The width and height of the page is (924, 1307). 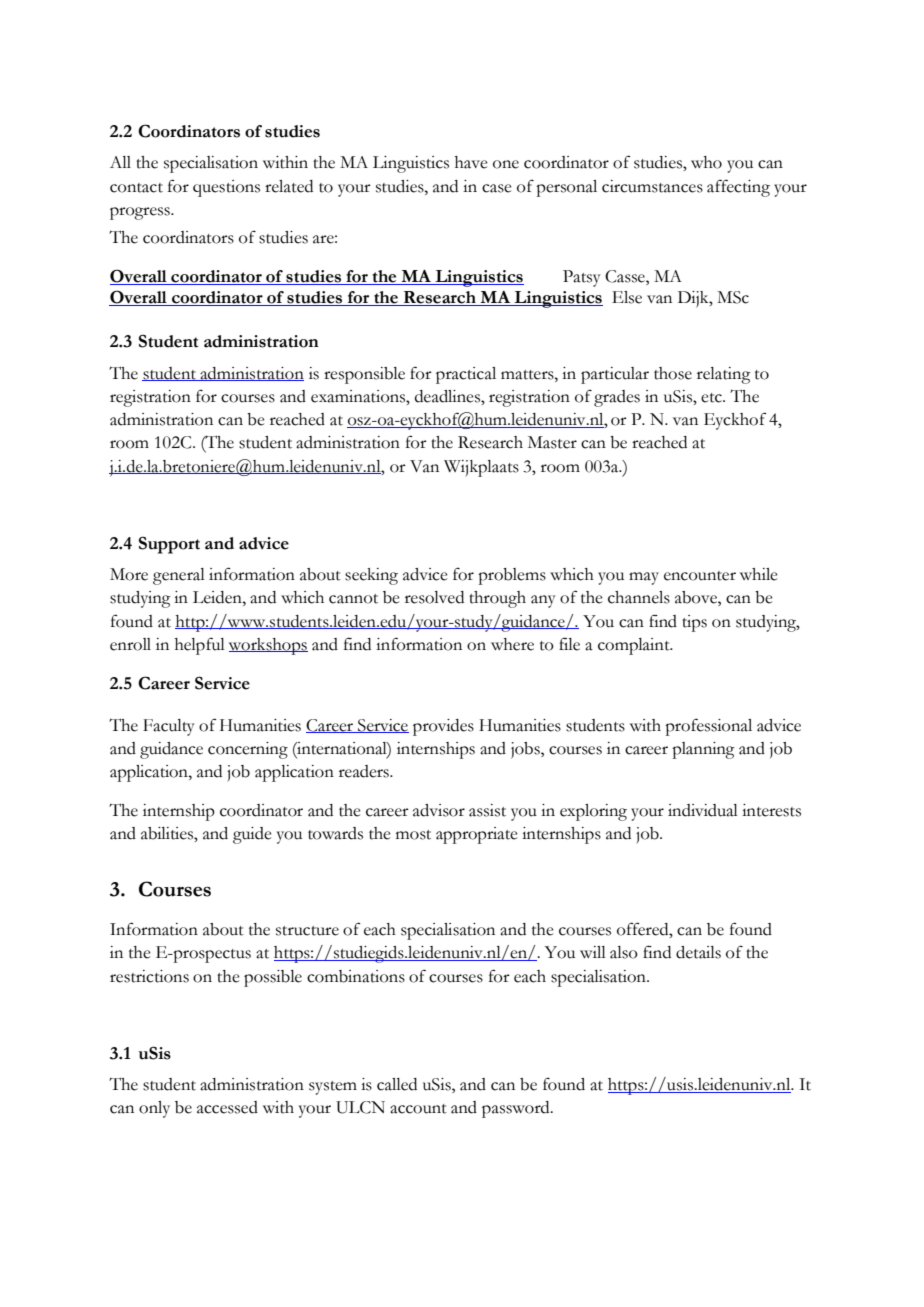 What do you see at coordinates (703, 810) in the page?
I see `individual` at bounding box center [703, 810].
